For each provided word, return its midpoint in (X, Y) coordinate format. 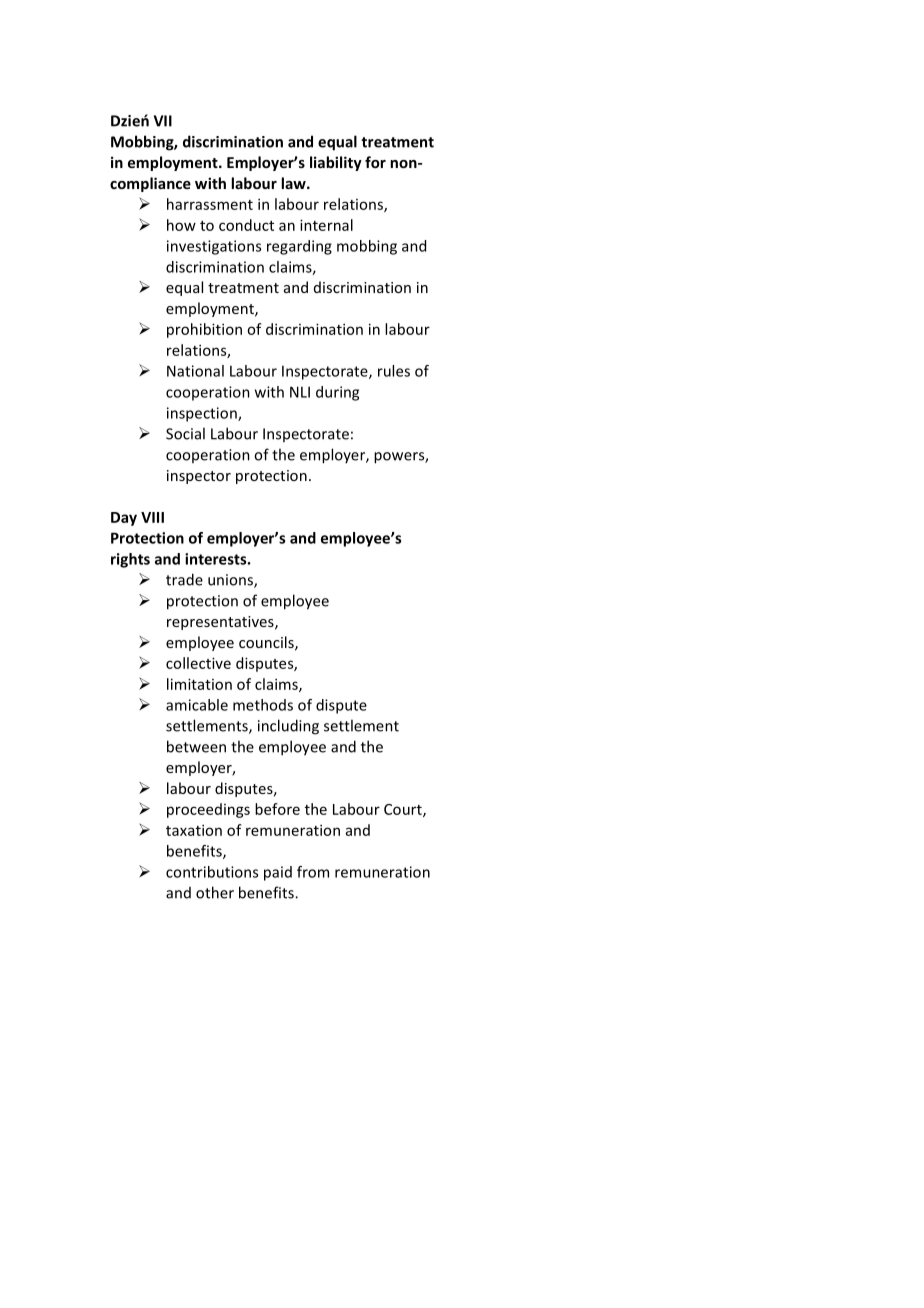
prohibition (204, 330)
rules (394, 371)
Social (185, 433)
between (196, 746)
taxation (194, 830)
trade (184, 579)
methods (263, 705)
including (288, 727)
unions (231, 581)
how (181, 225)
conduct (246, 225)
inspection (203, 414)
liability (336, 163)
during (337, 393)
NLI (300, 392)
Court (404, 810)
